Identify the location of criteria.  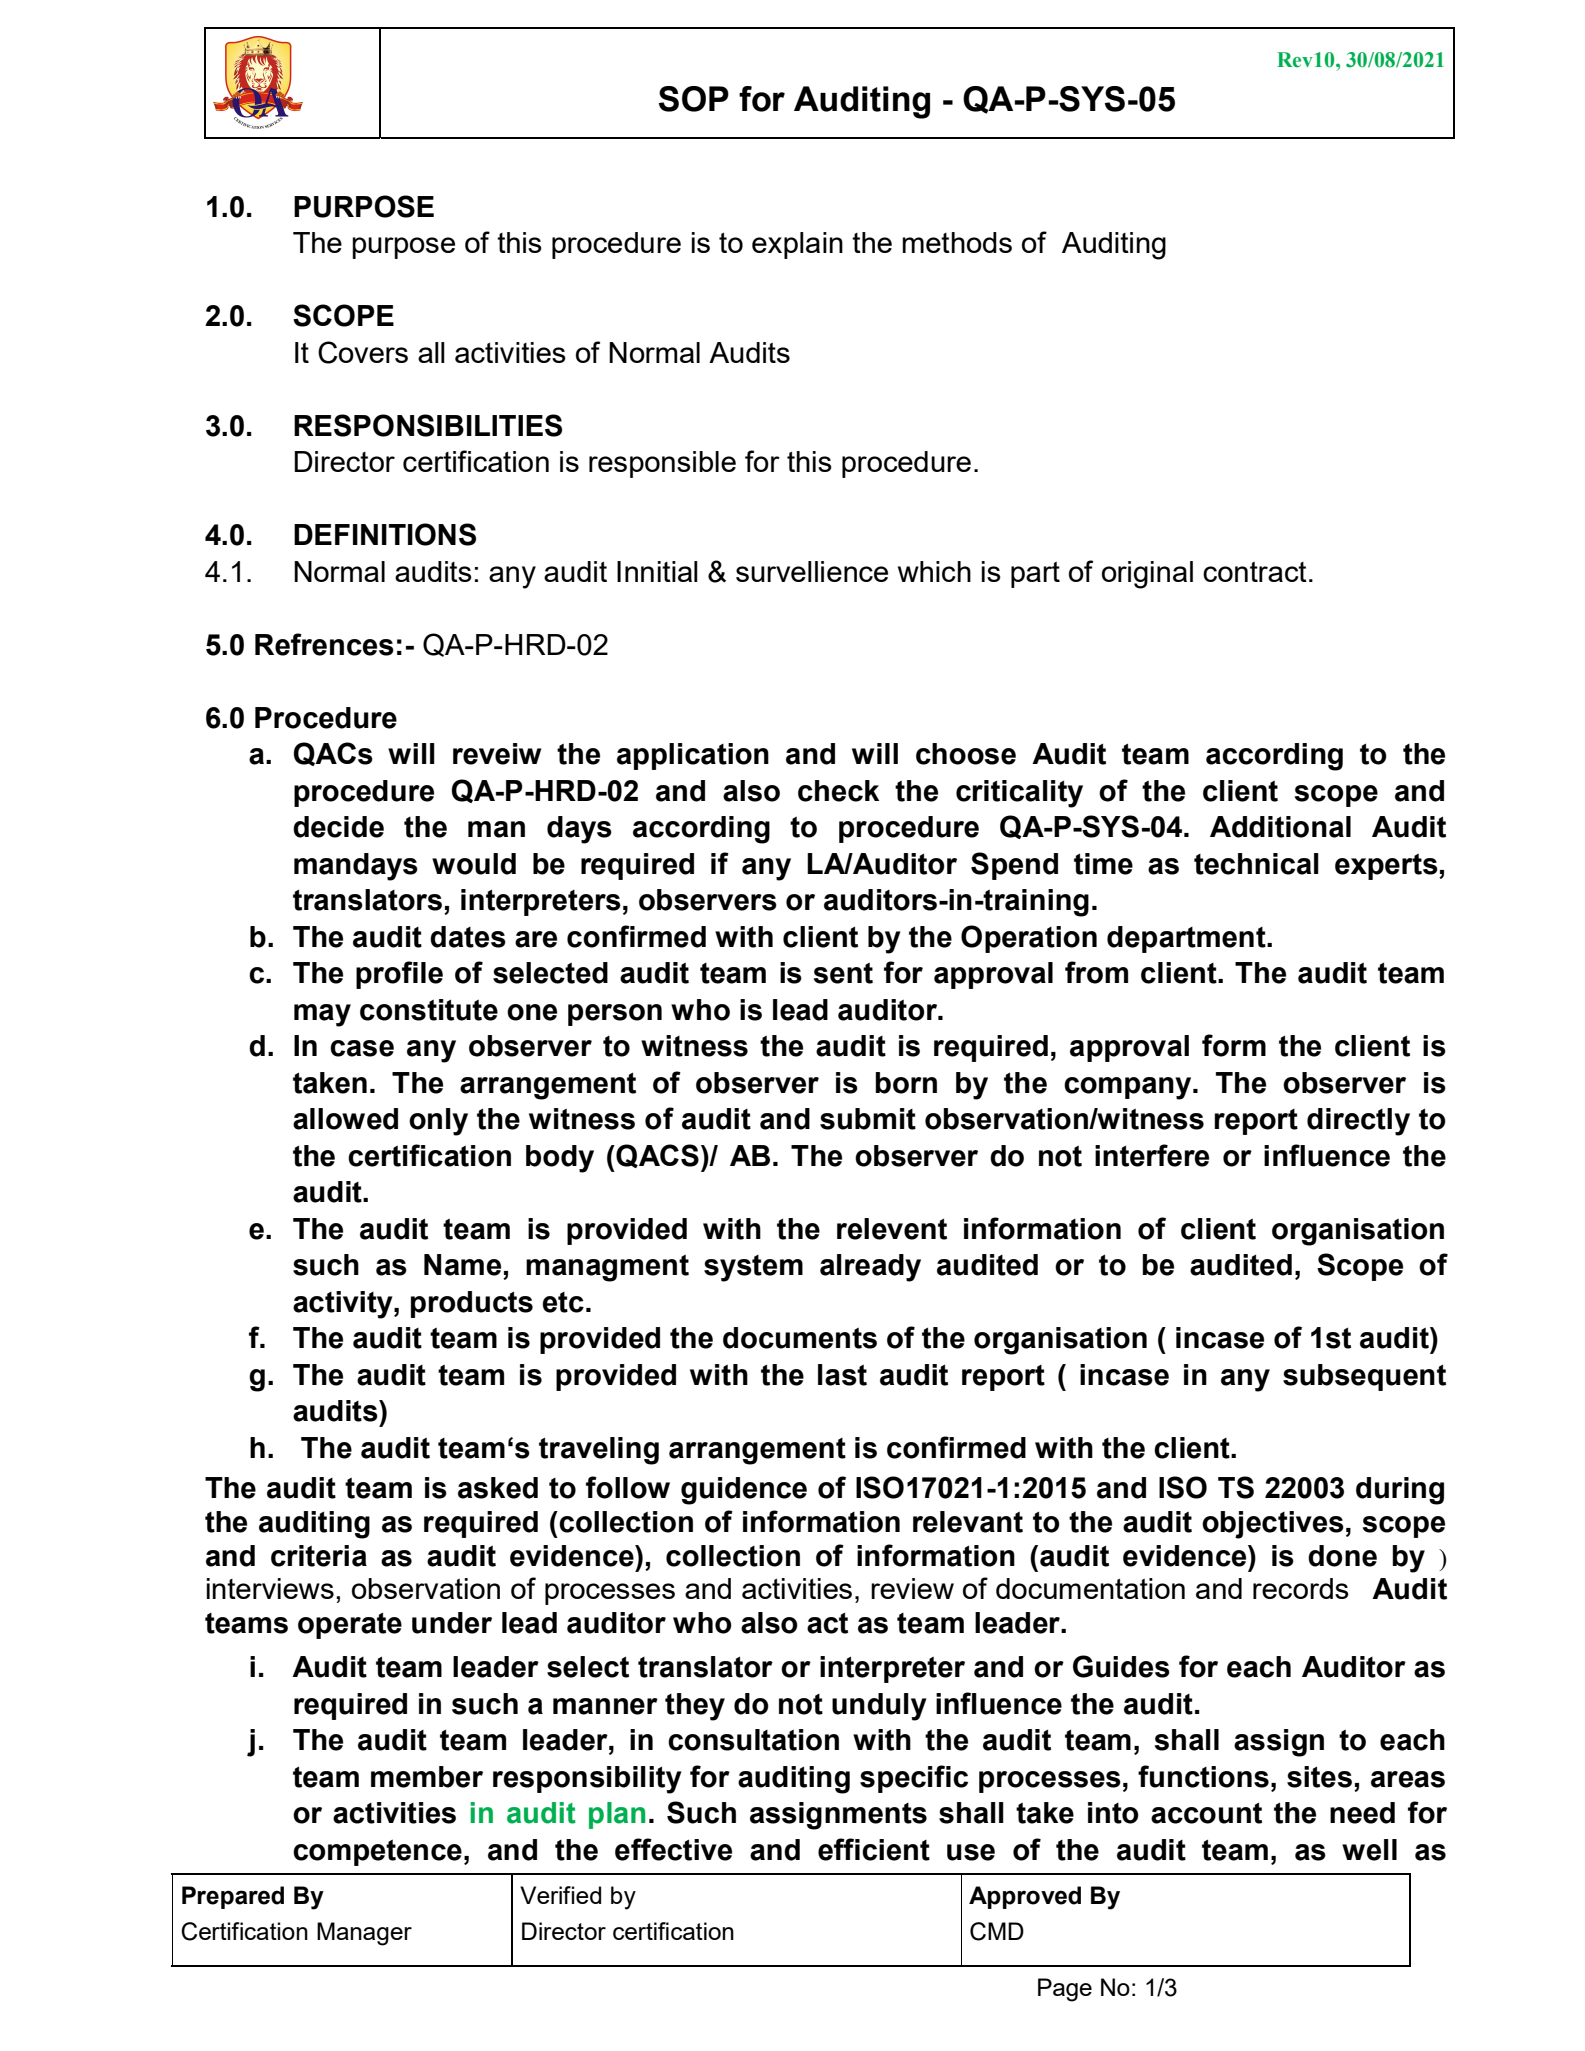
(319, 1556).
